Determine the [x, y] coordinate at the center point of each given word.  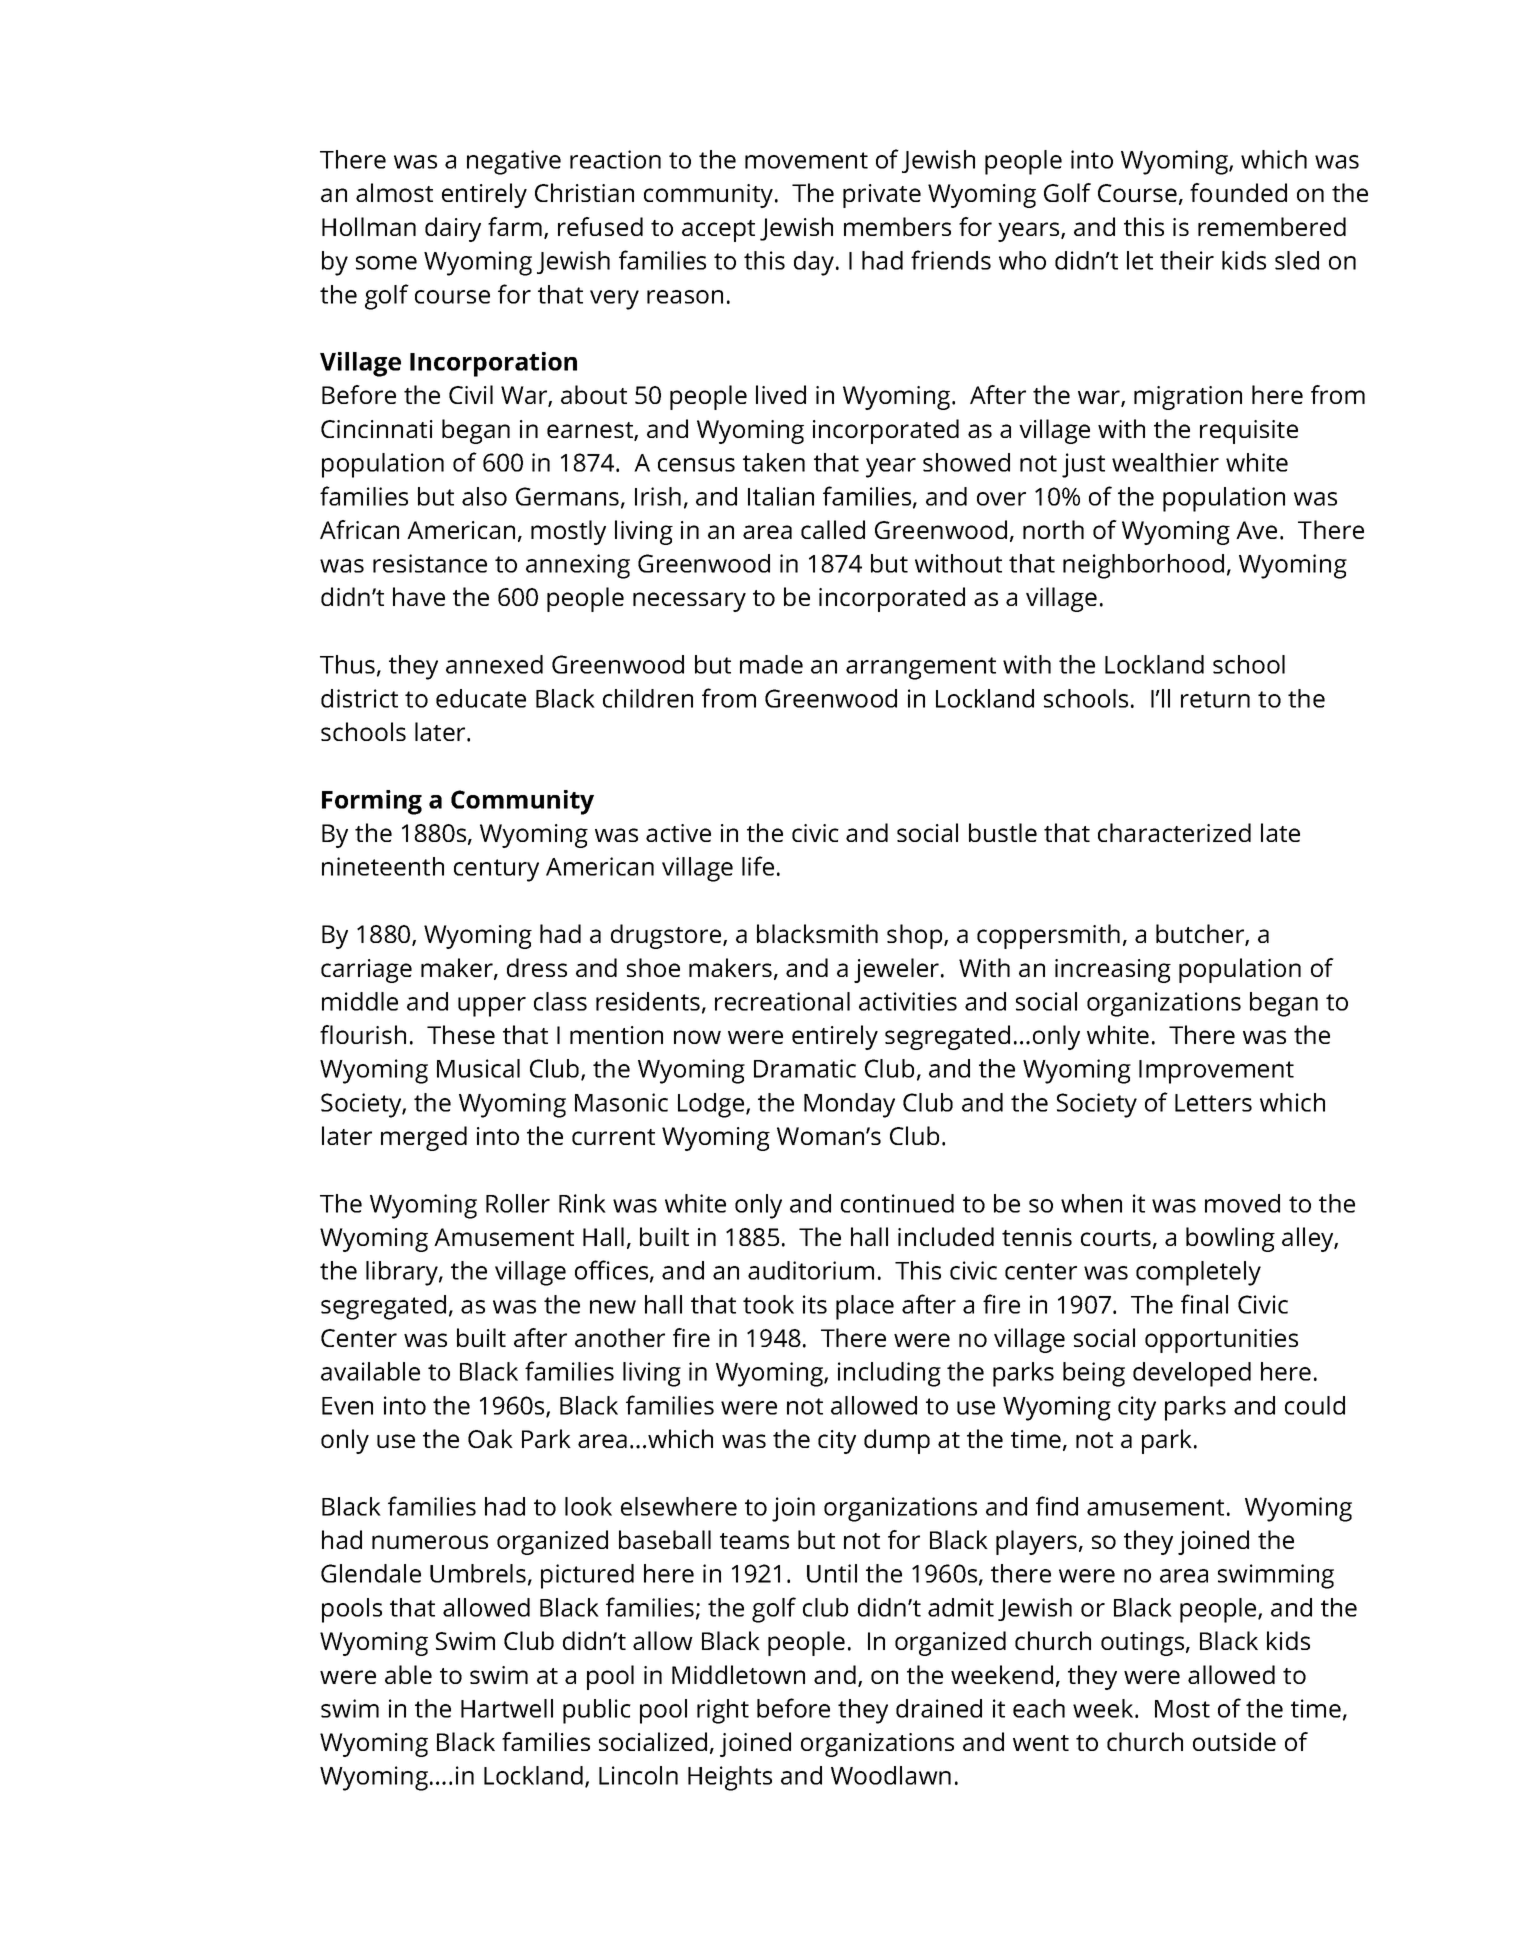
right [723, 1711]
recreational [782, 1001]
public [597, 1711]
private [882, 196]
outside [1234, 1741]
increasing [1113, 971]
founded [1238, 192]
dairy [453, 229]
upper [492, 1007]
